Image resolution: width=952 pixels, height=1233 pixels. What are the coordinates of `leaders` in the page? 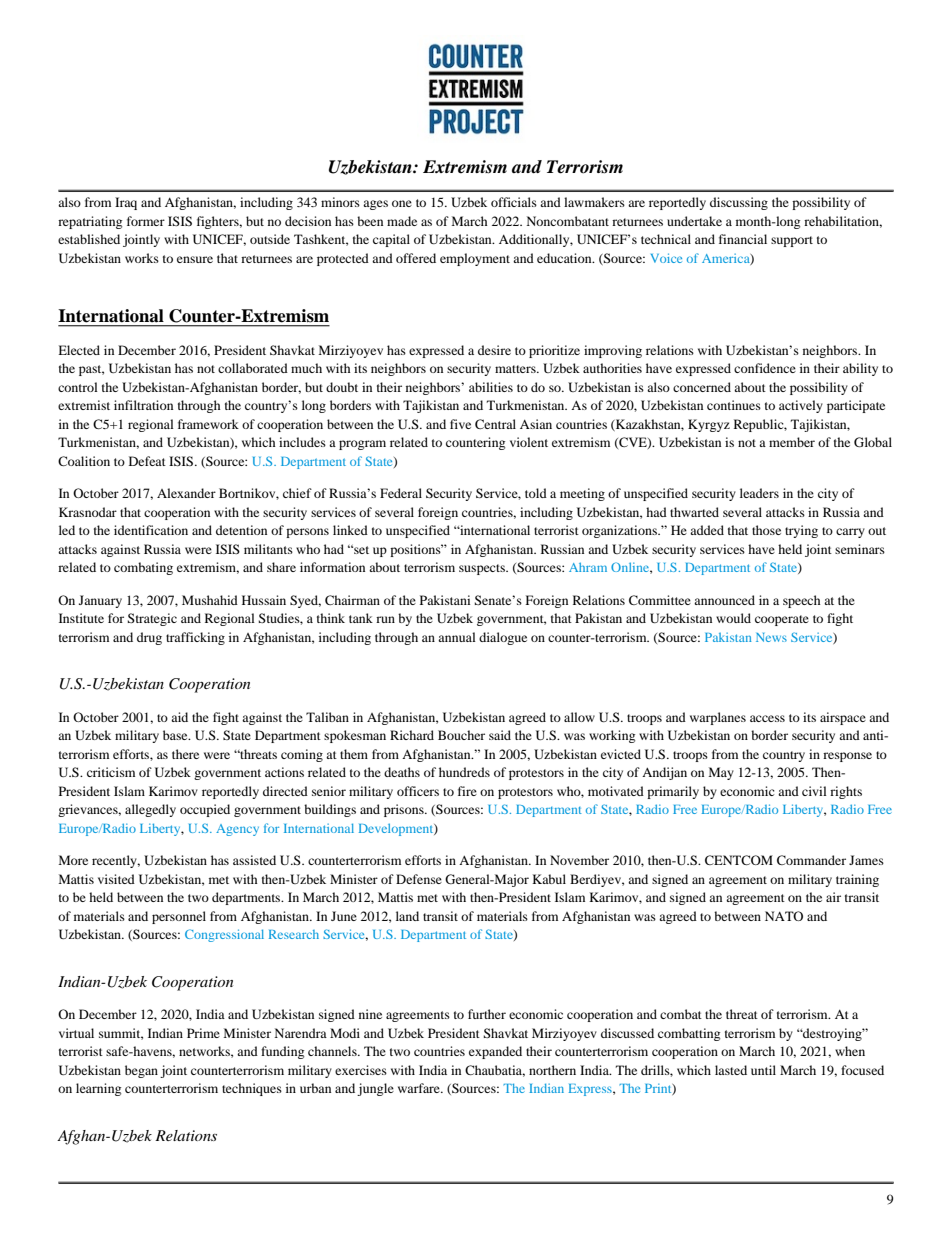 It's located at (759, 493).
